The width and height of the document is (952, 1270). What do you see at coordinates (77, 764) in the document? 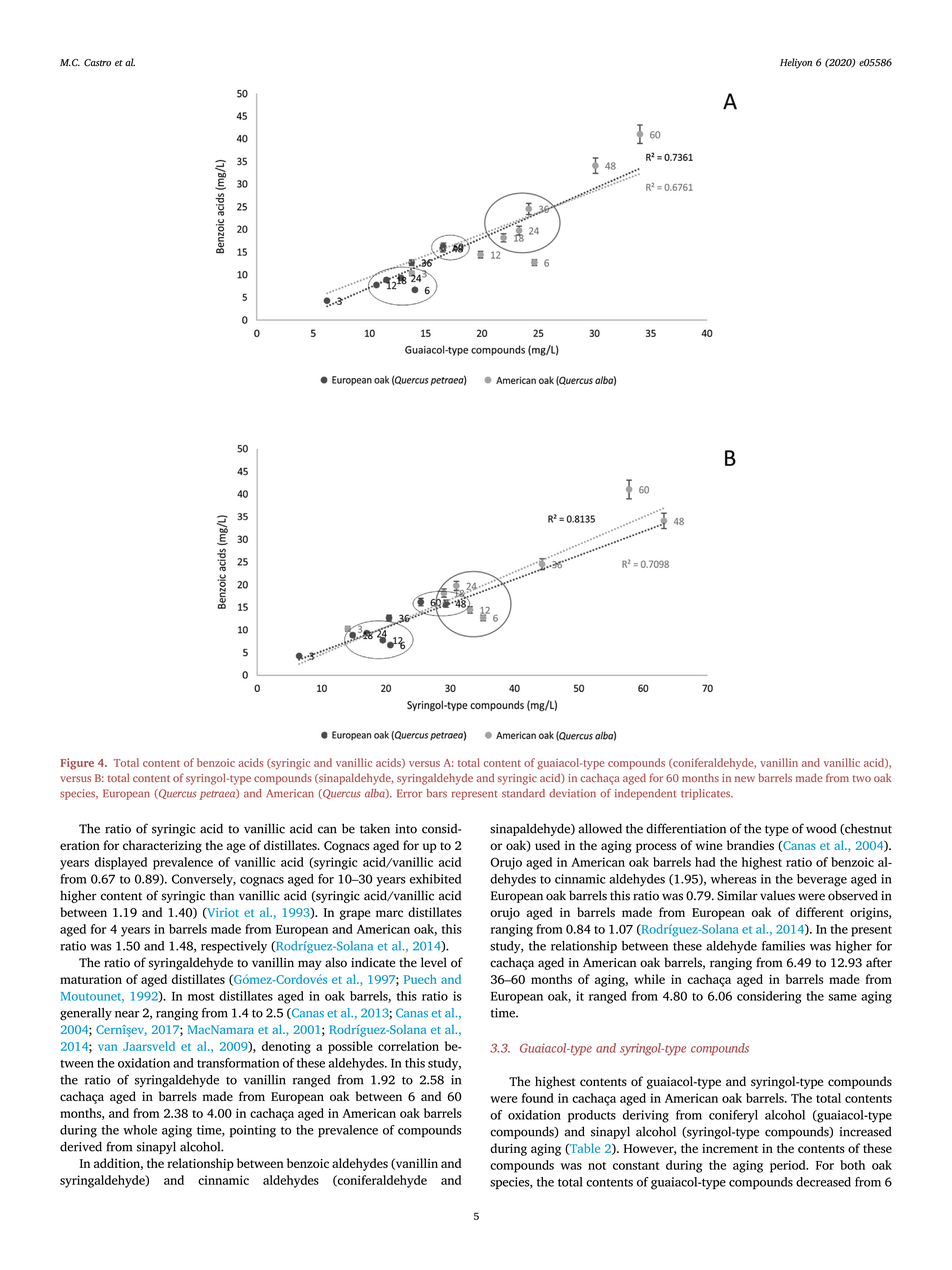
I see `Figure` at bounding box center [77, 764].
